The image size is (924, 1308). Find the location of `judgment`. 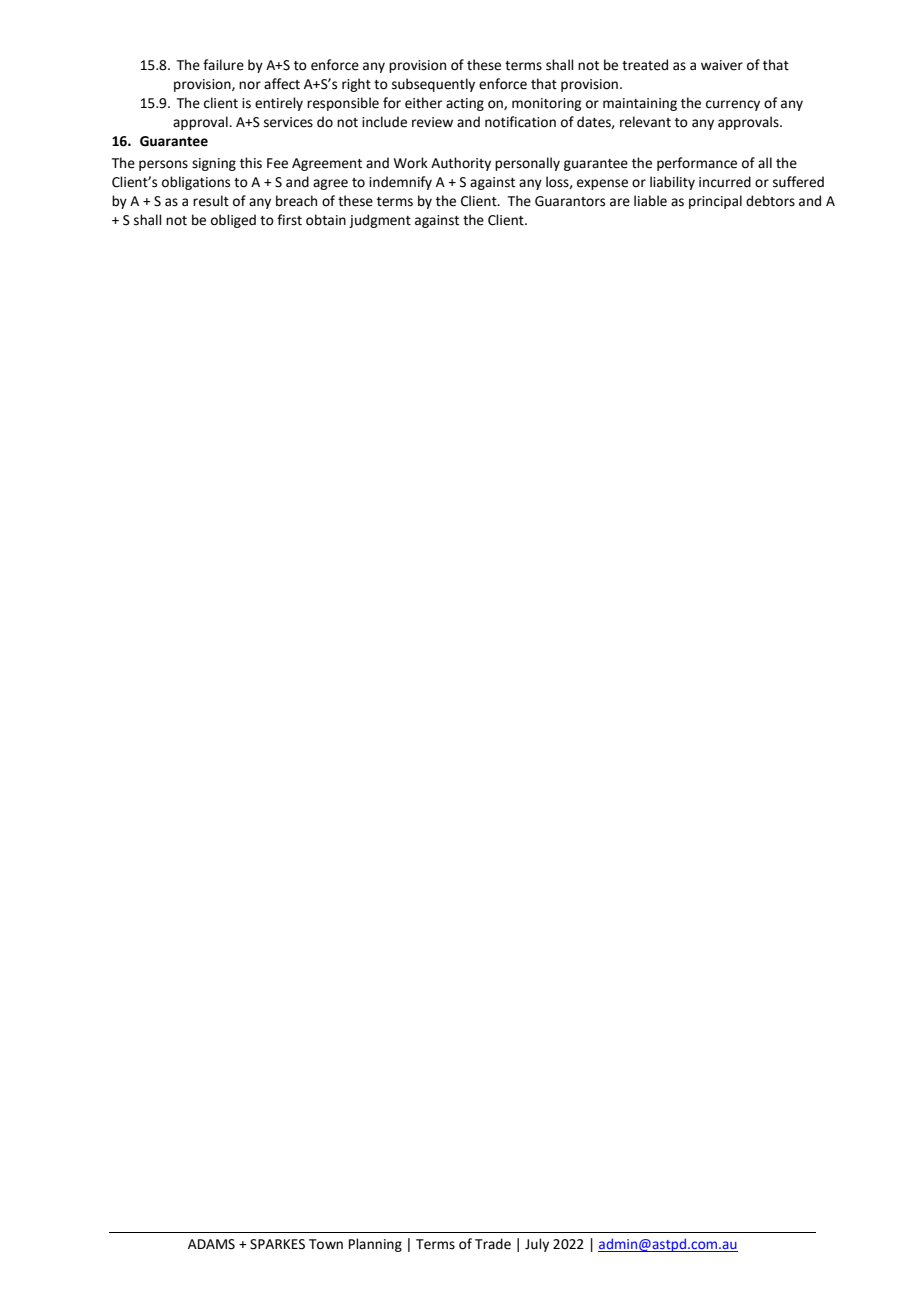

judgment is located at coordinates (380, 221).
